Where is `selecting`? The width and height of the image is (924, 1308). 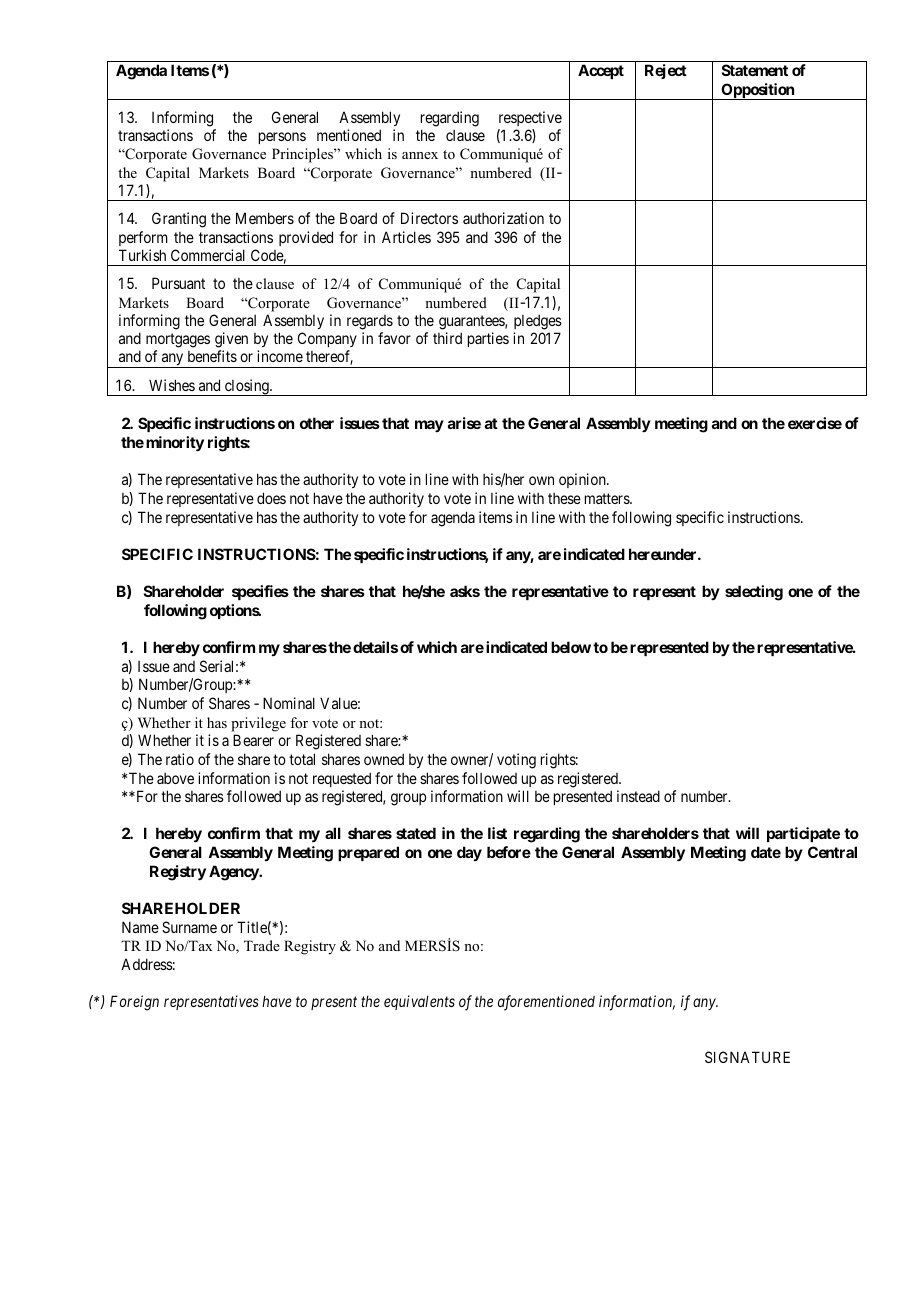
selecting is located at coordinates (754, 593).
